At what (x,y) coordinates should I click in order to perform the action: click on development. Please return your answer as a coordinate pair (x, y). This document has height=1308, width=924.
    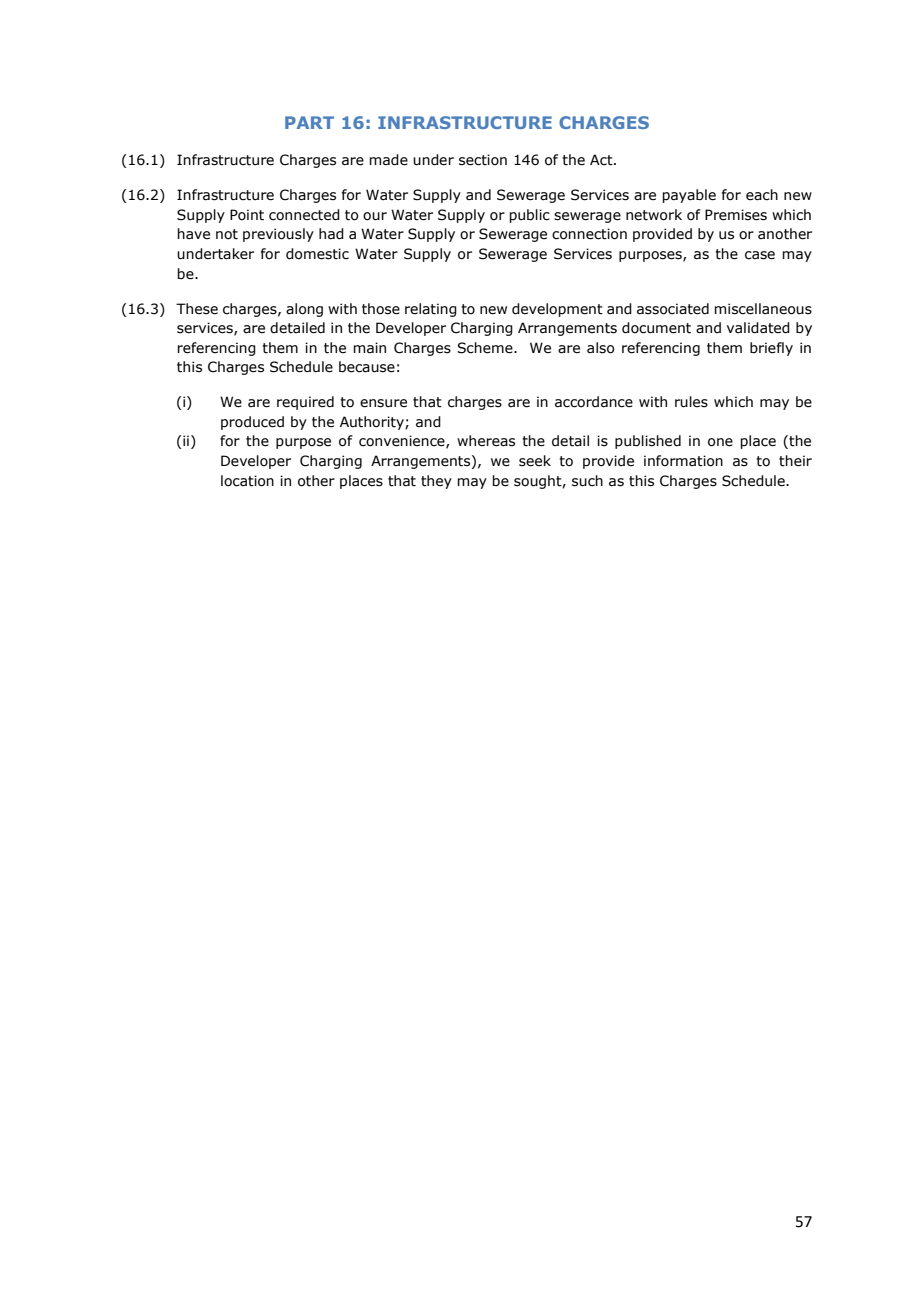
    Looking at the image, I should click on (557, 310).
